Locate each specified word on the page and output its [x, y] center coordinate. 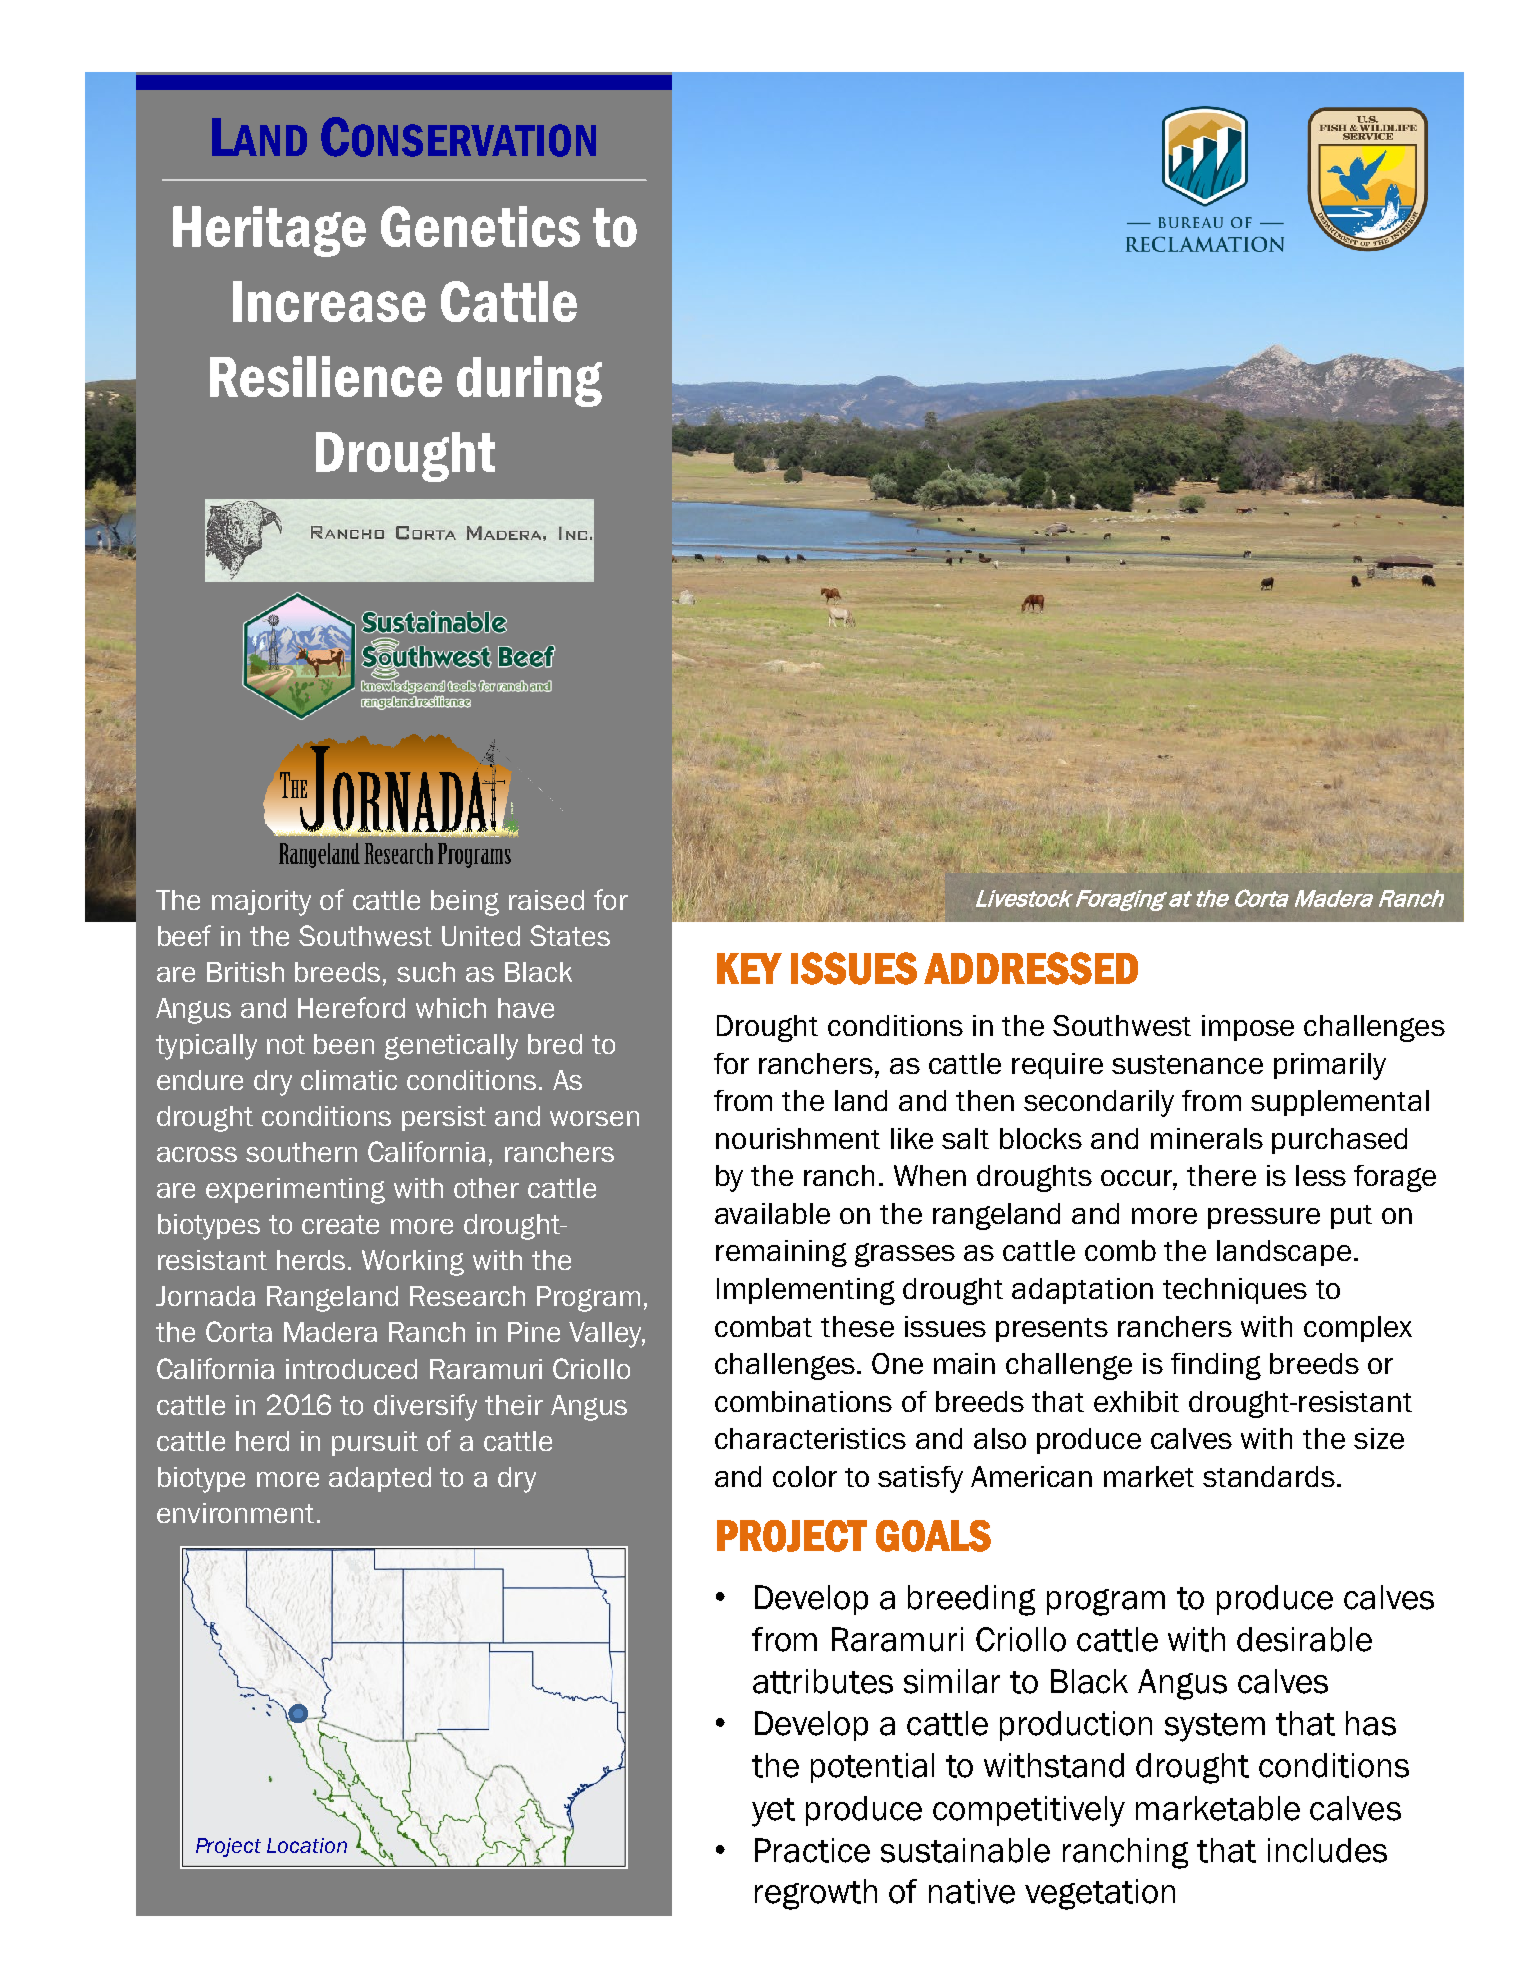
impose [1248, 1028]
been [344, 1044]
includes [1327, 1850]
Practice [812, 1850]
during [529, 381]
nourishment [798, 1138]
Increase [329, 301]
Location [307, 1845]
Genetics [480, 226]
